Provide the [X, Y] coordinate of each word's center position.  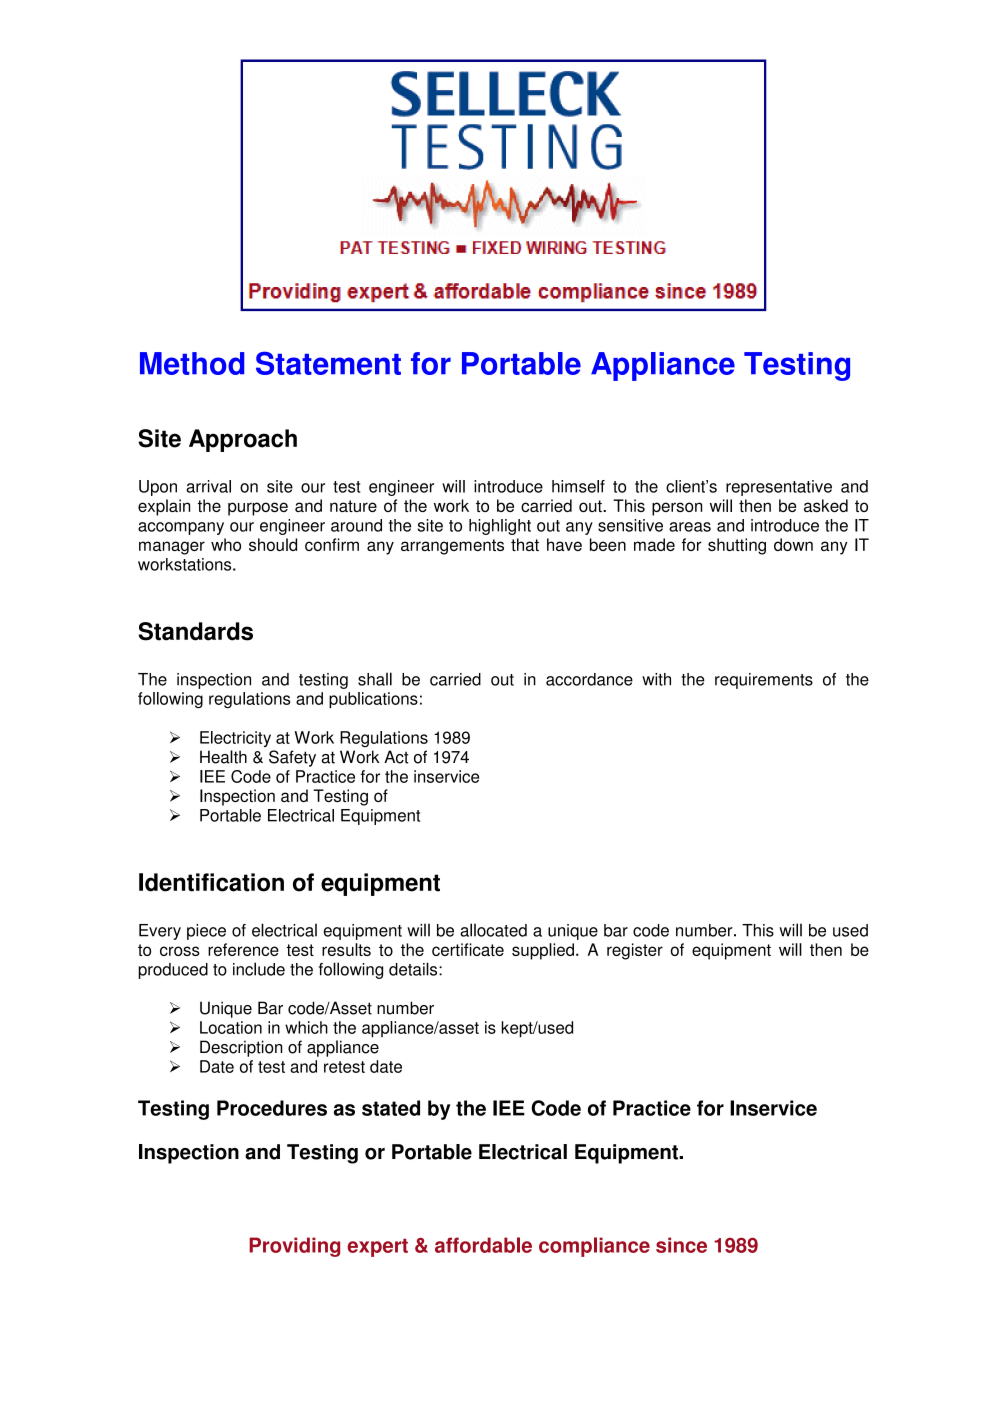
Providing [294, 1247]
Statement [328, 363]
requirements [764, 681]
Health [223, 757]
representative [779, 488]
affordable [483, 1245]
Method [192, 363]
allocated [493, 930]
